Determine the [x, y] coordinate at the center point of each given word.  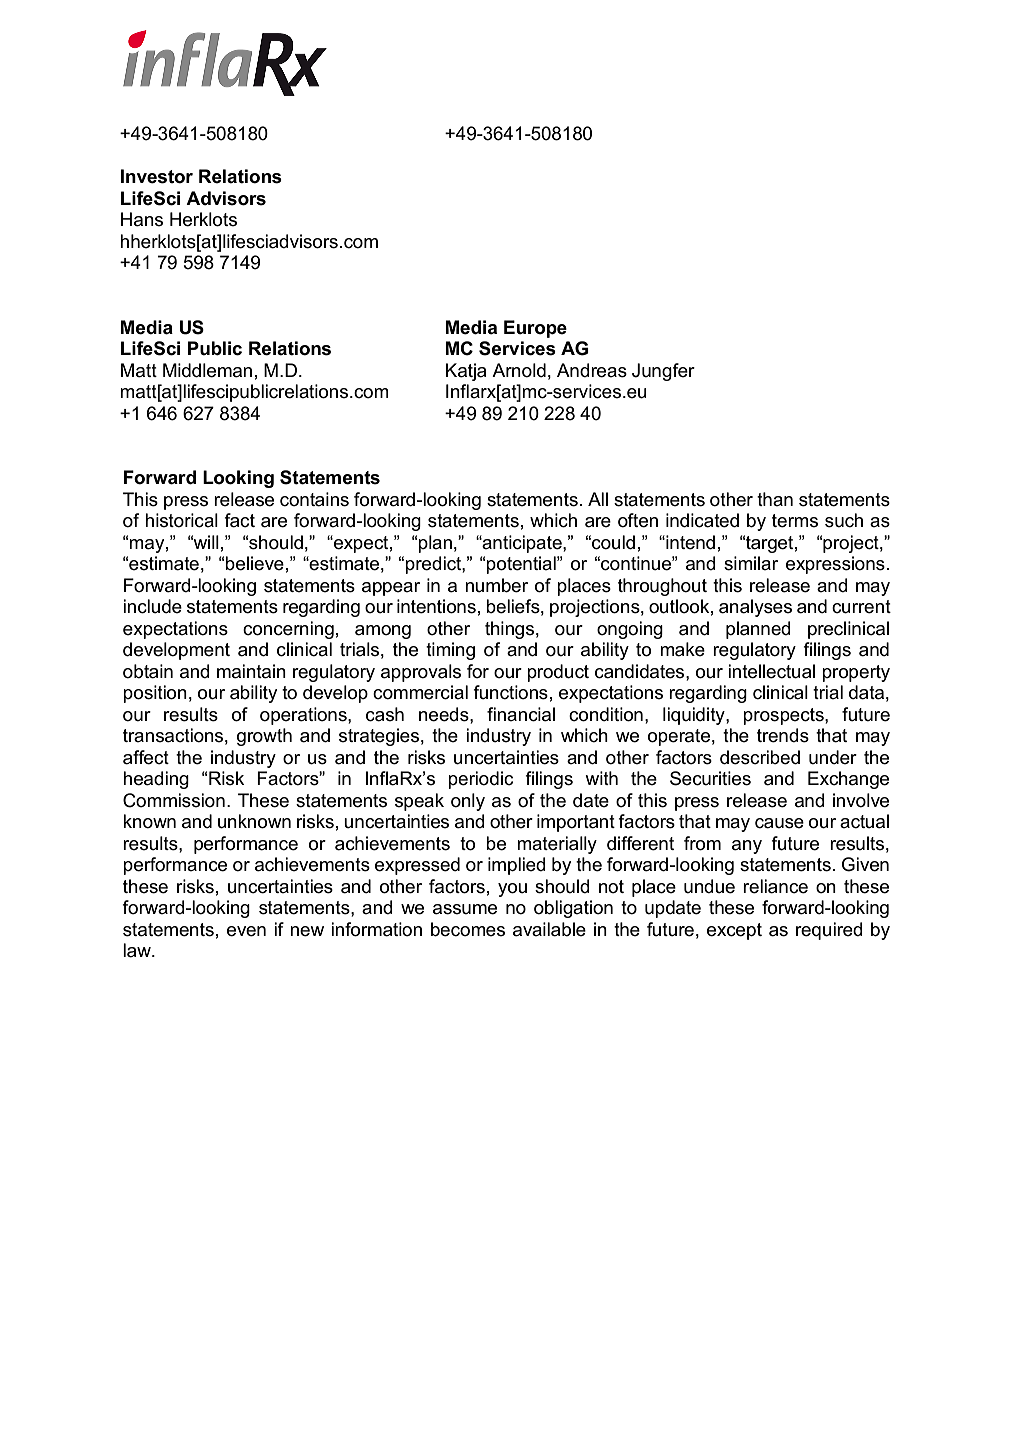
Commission [174, 800]
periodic [480, 780]
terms [795, 521]
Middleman [207, 370]
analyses [755, 608]
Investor [157, 176]
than [775, 499]
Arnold [519, 370]
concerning [288, 630]
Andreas [592, 370]
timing [450, 651]
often [638, 520]
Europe [535, 329]
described [760, 757]
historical [181, 520]
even [246, 931]
